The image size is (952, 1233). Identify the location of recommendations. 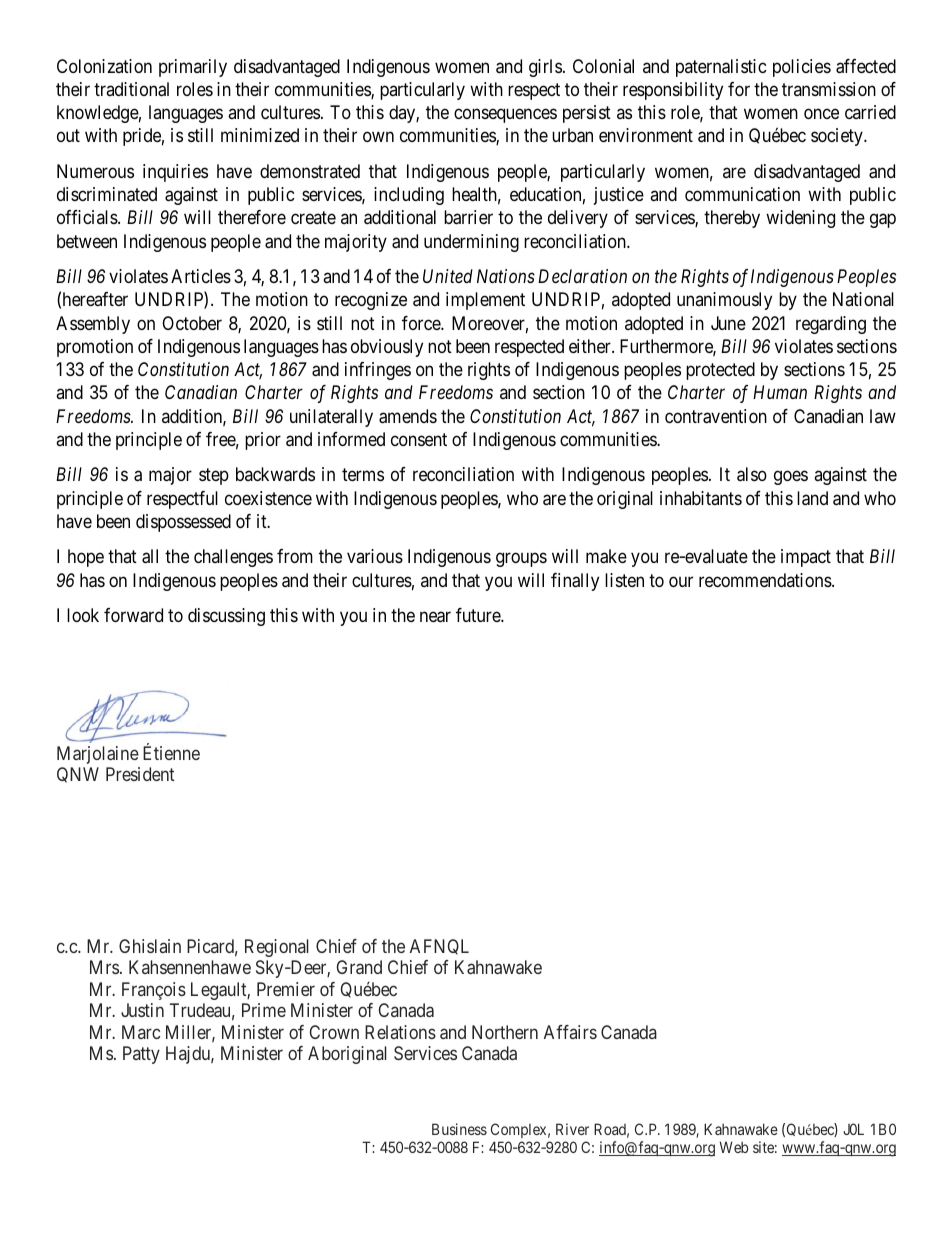
(766, 580).
